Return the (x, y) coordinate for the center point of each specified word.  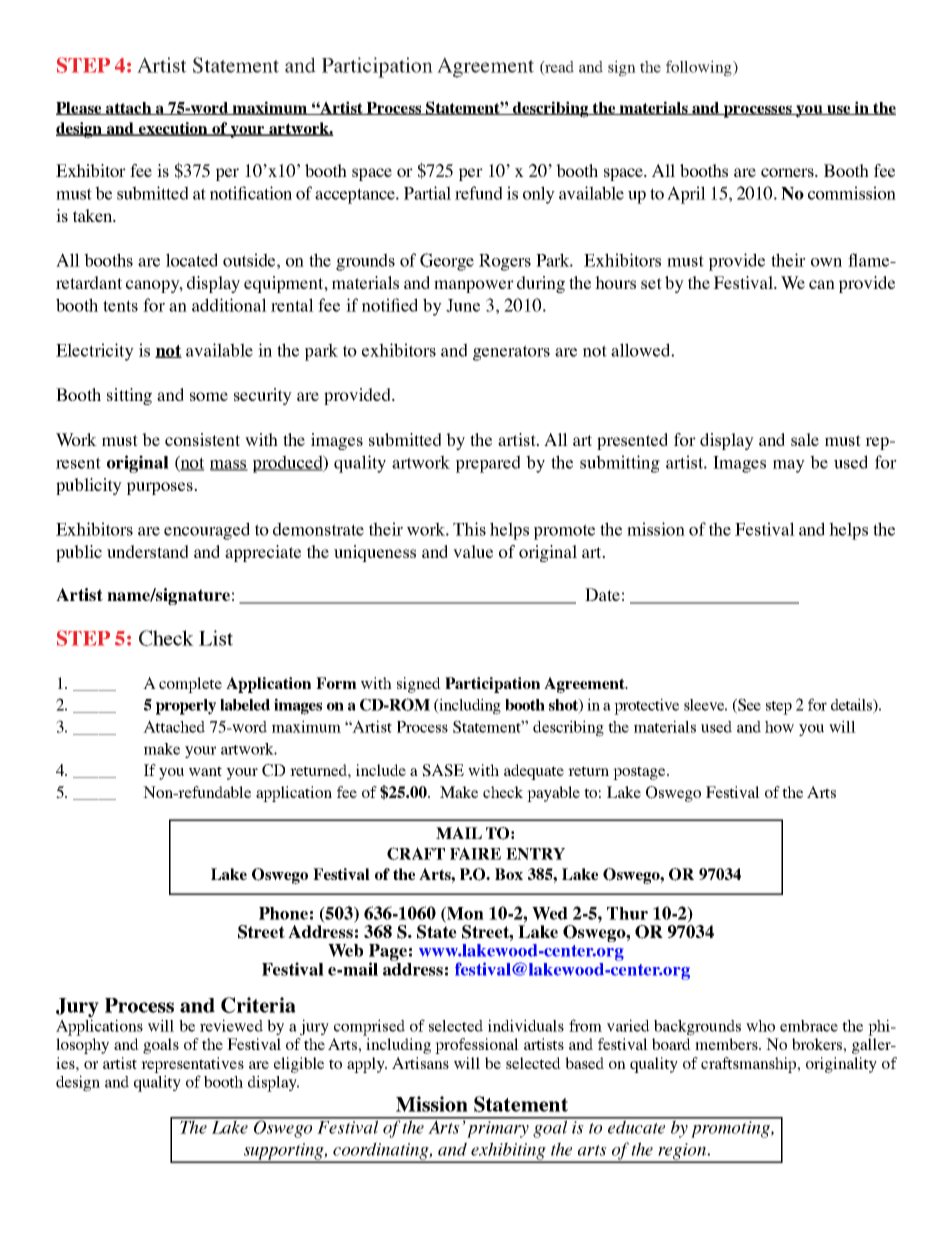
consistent (202, 439)
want (205, 771)
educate (637, 1126)
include (381, 770)
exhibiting (508, 1152)
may (789, 466)
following (700, 68)
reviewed (231, 1025)
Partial (427, 193)
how (779, 727)
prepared (488, 464)
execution (173, 129)
